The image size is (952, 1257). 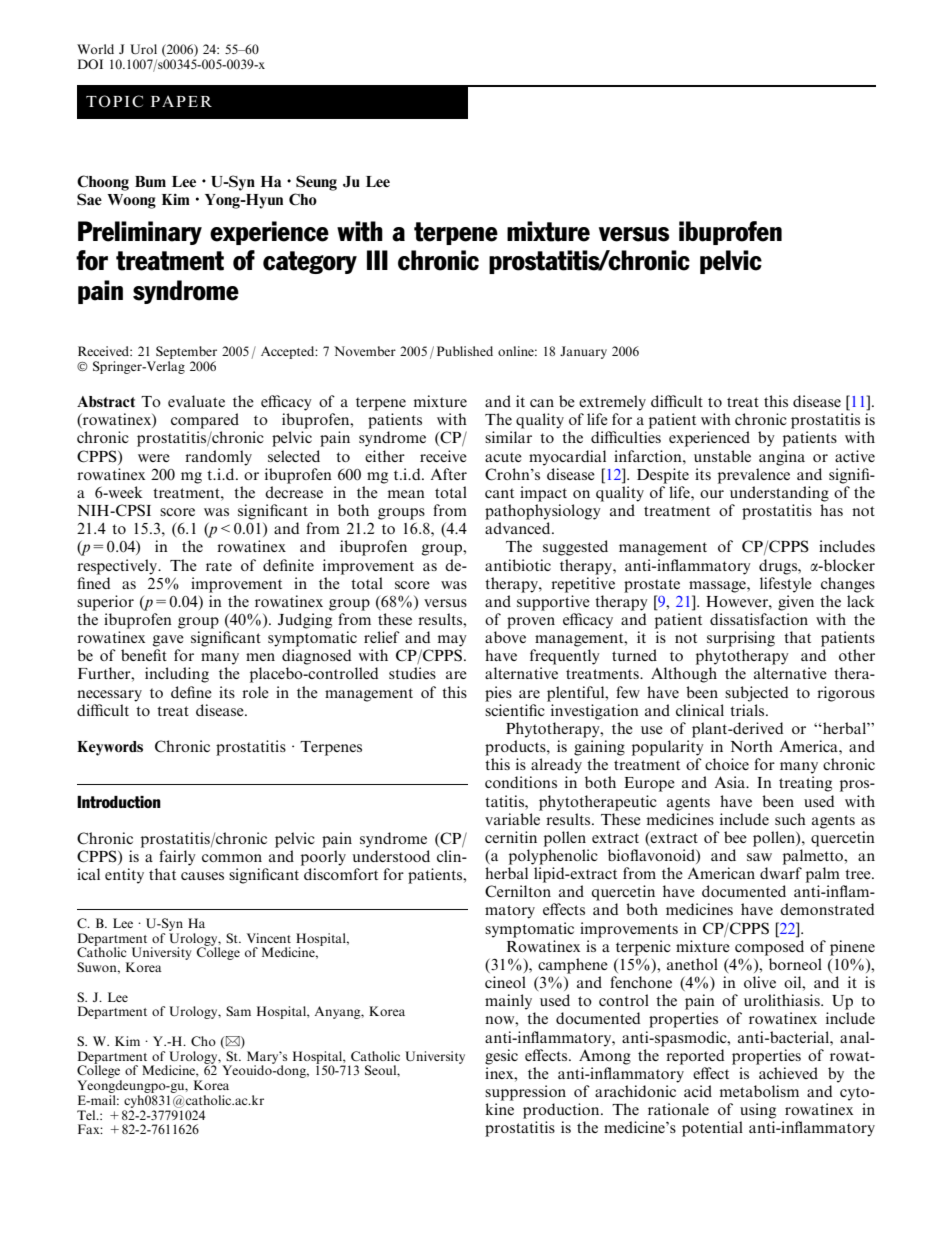 What do you see at coordinates (508, 437) in the screenshot?
I see `similar` at bounding box center [508, 437].
